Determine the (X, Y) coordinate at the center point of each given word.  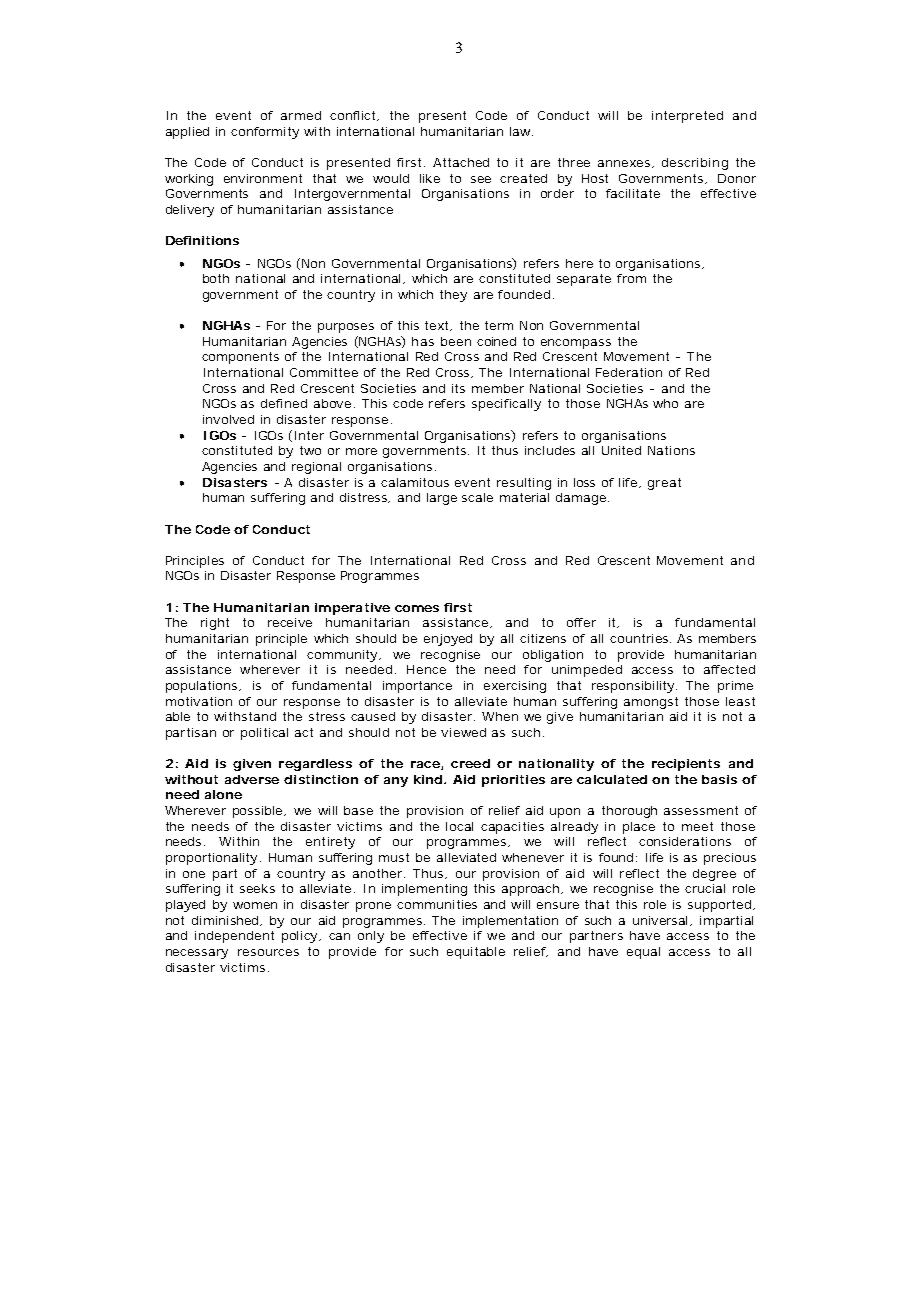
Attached (461, 162)
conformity (265, 133)
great (664, 484)
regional (316, 468)
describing (695, 164)
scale (477, 497)
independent (234, 937)
